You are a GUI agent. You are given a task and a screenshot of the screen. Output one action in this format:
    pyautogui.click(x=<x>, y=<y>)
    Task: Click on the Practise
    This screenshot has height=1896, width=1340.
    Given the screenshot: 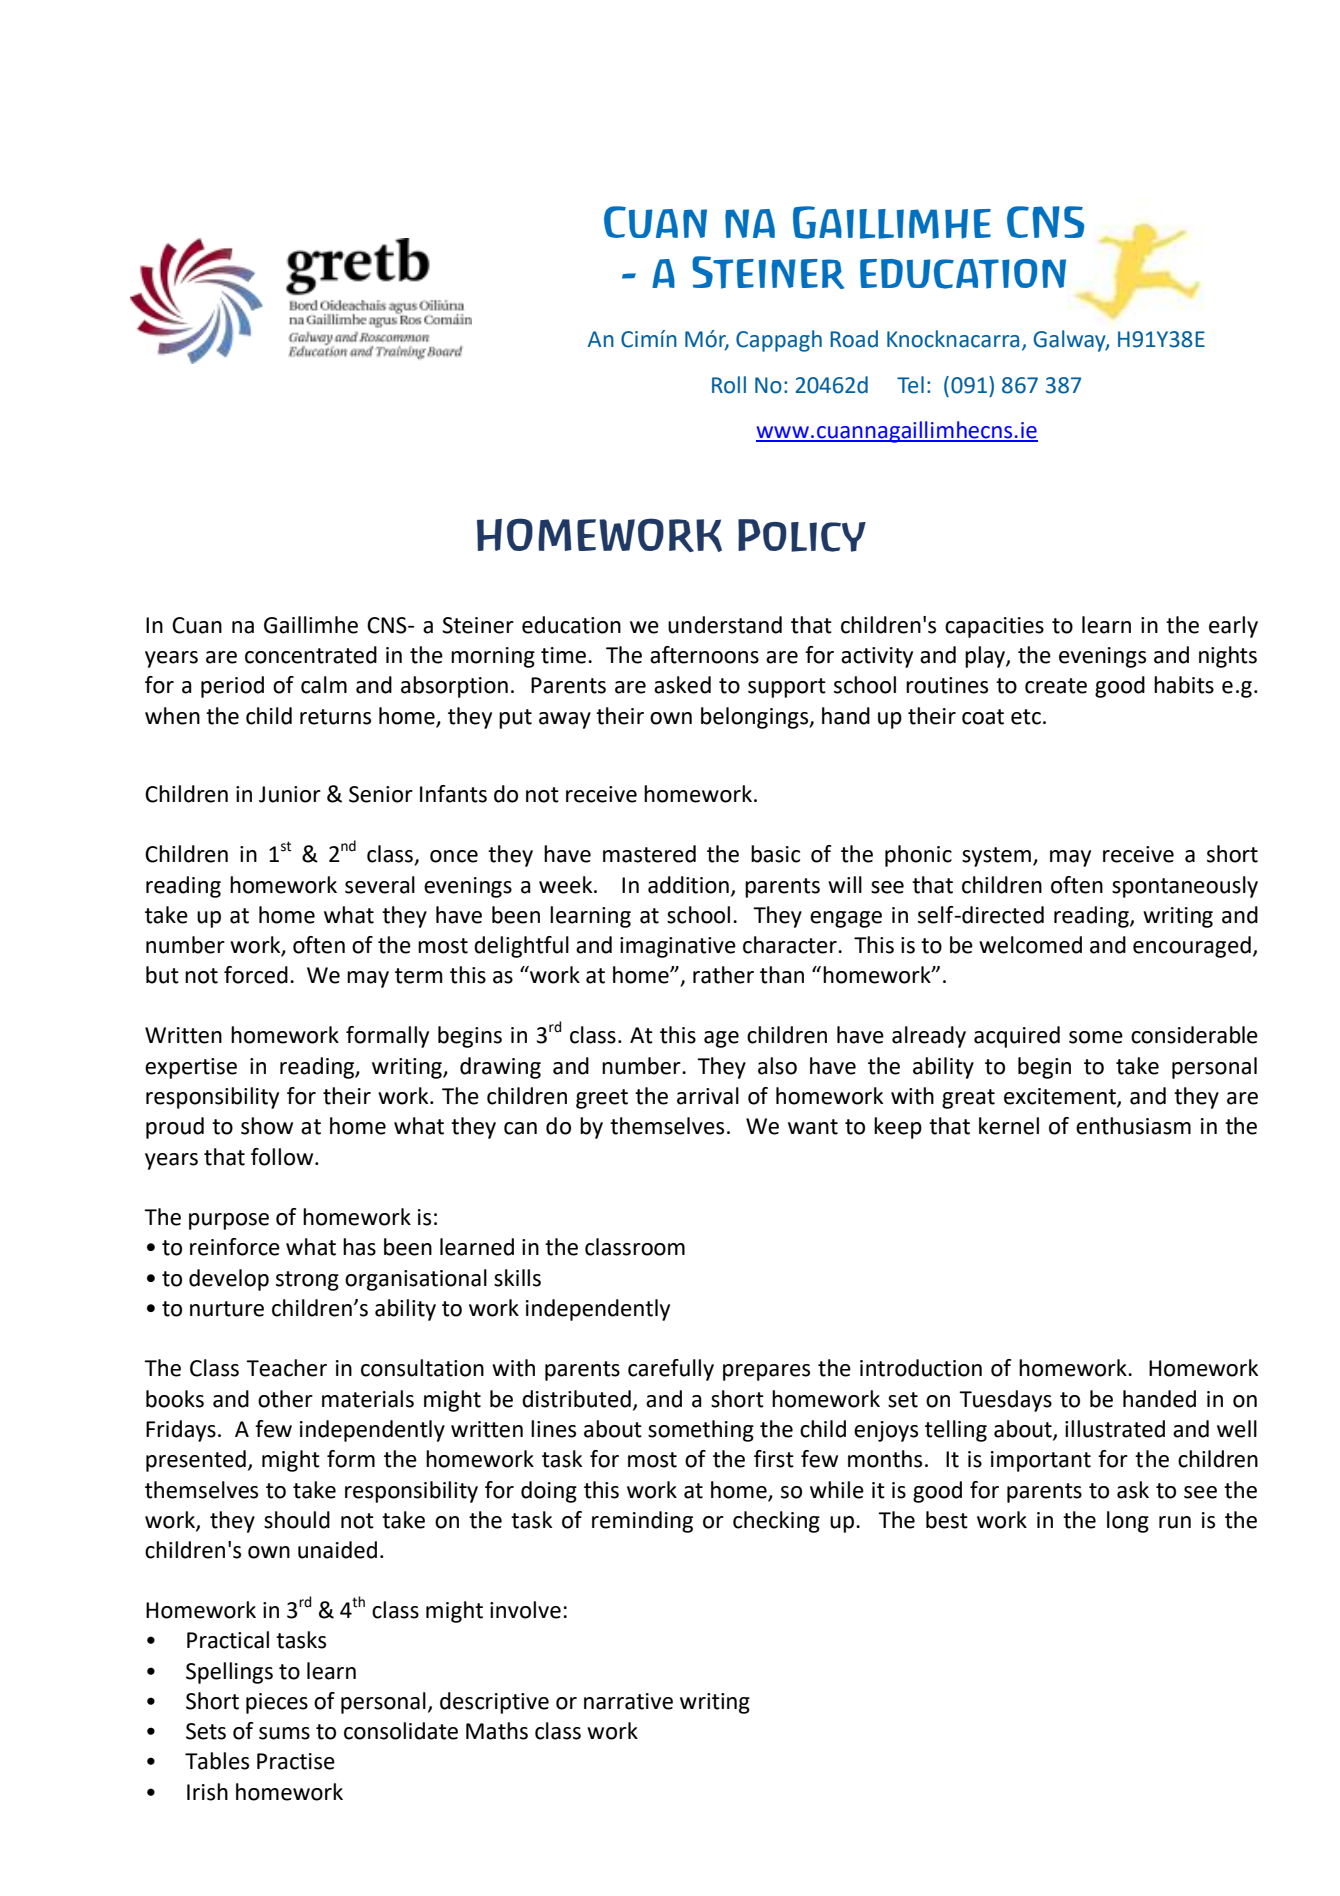 What is the action you would take?
    pyautogui.click(x=296, y=1761)
